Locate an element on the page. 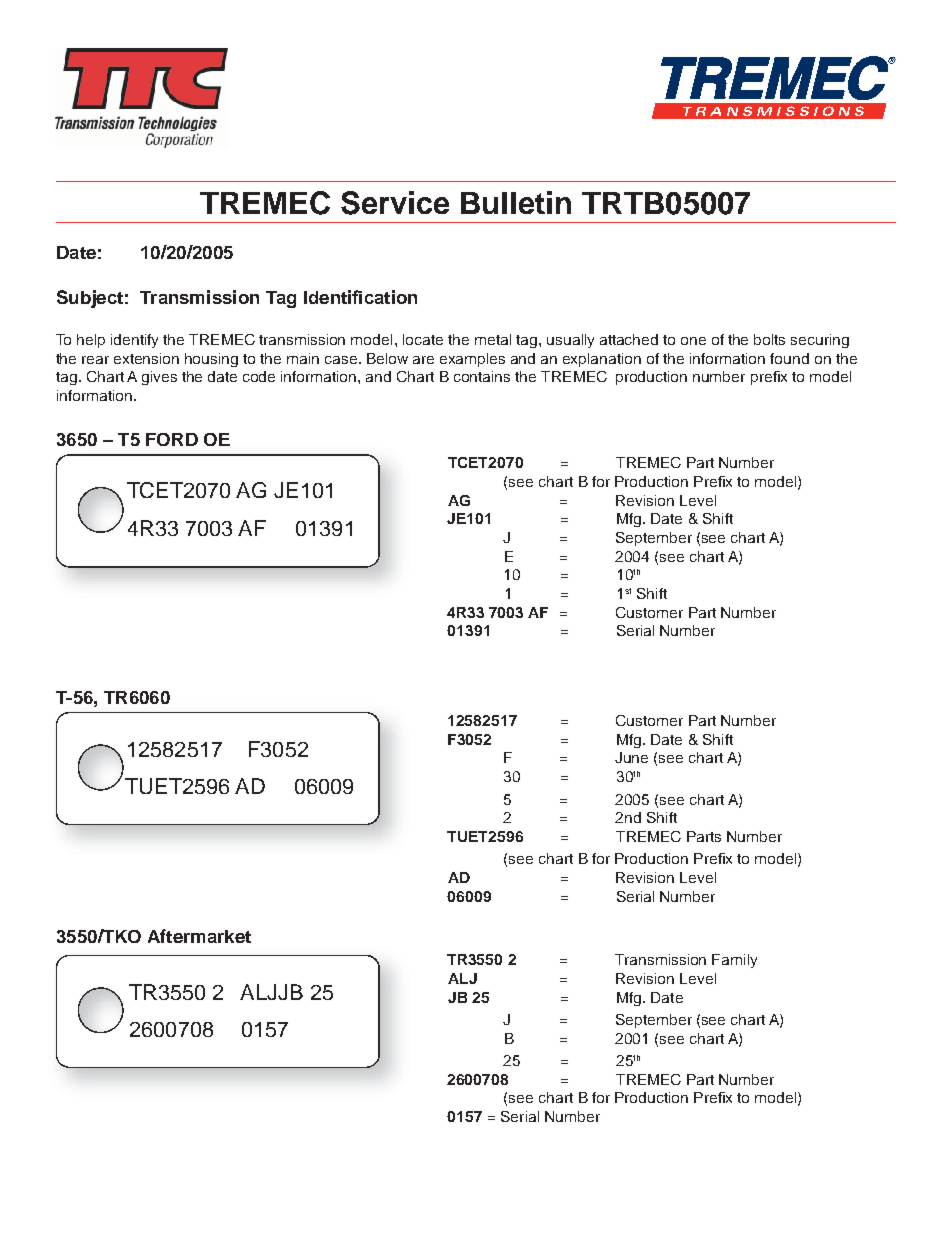 This page has height=1233, width=952. FORD is located at coordinates (172, 439).
